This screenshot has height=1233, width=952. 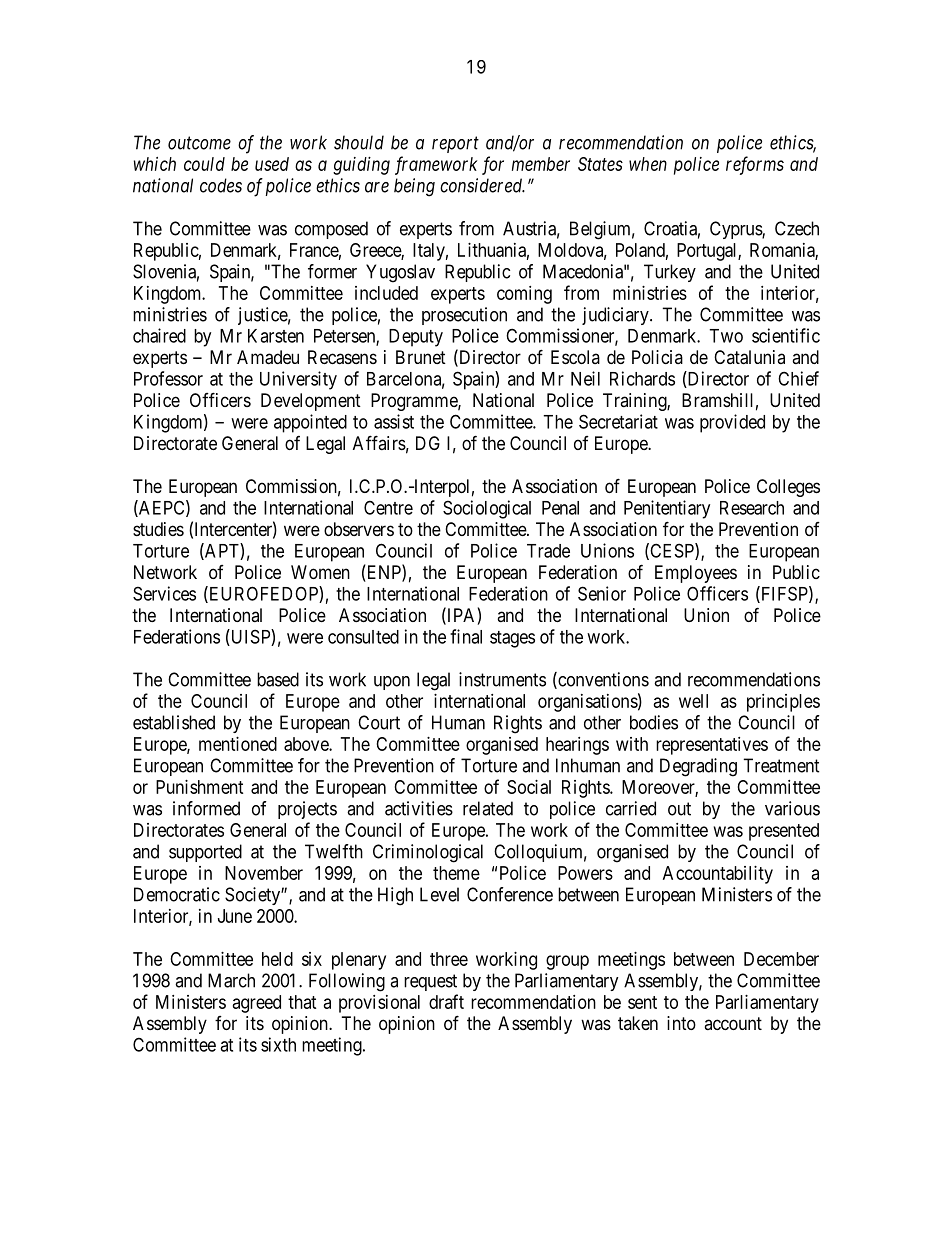 I want to click on final, so click(x=466, y=636).
